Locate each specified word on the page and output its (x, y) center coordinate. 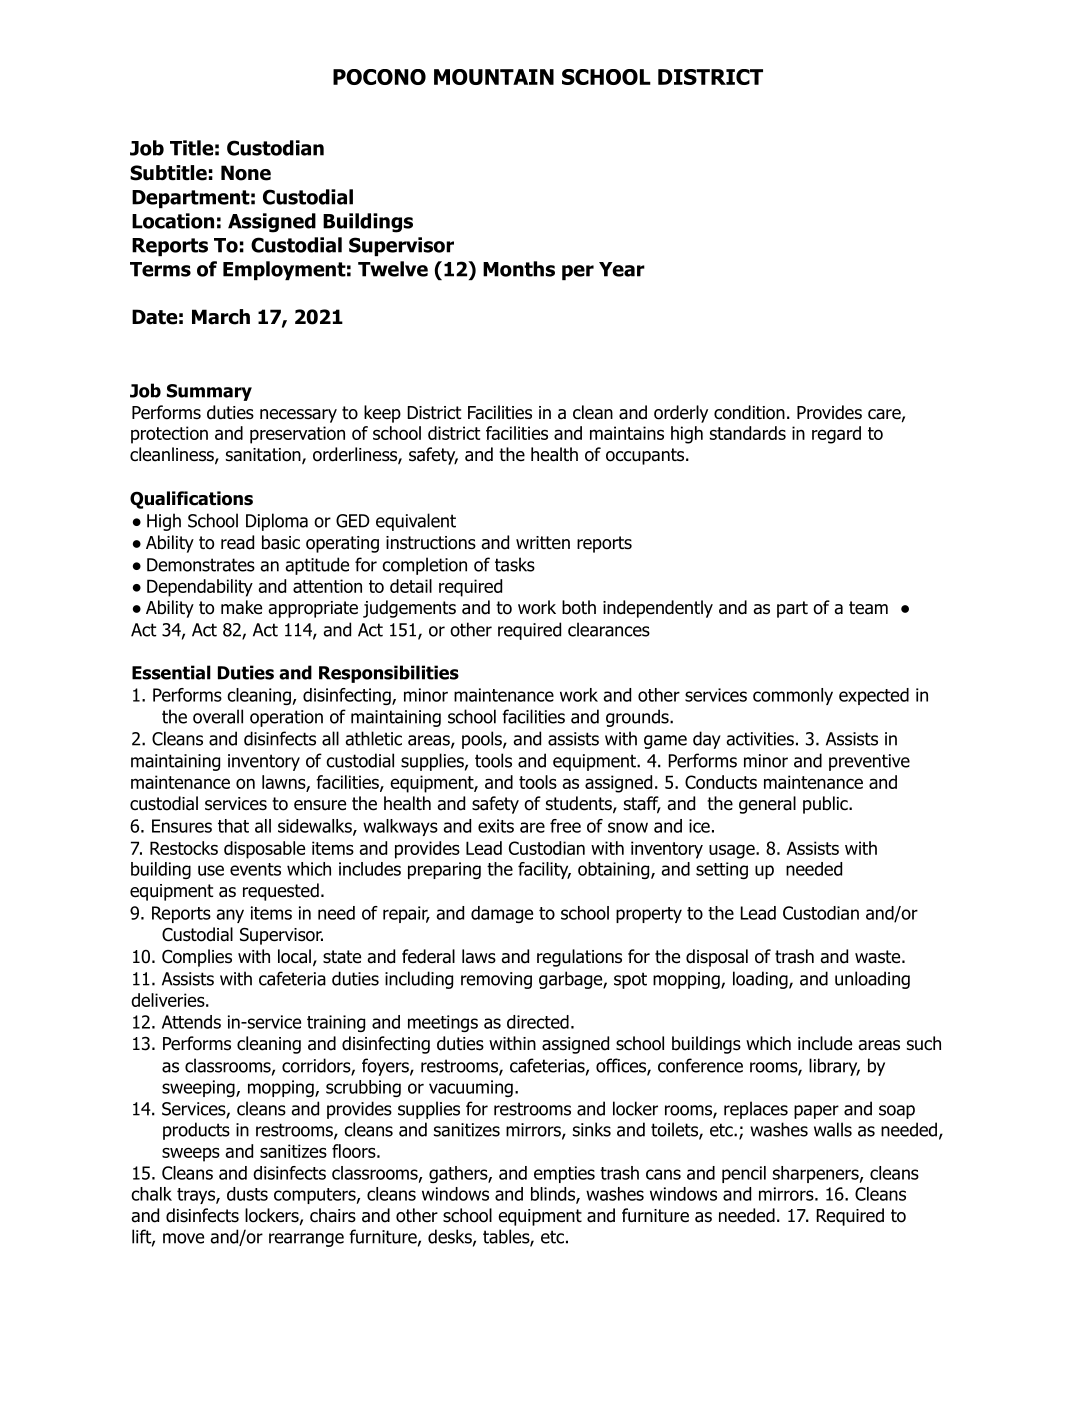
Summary (209, 392)
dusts (247, 1194)
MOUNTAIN (494, 77)
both (579, 607)
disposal (717, 958)
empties (564, 1174)
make (241, 607)
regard (836, 435)
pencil (744, 1174)
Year (622, 269)
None (246, 173)
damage (502, 914)
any (230, 916)
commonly (793, 696)
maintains (627, 433)
